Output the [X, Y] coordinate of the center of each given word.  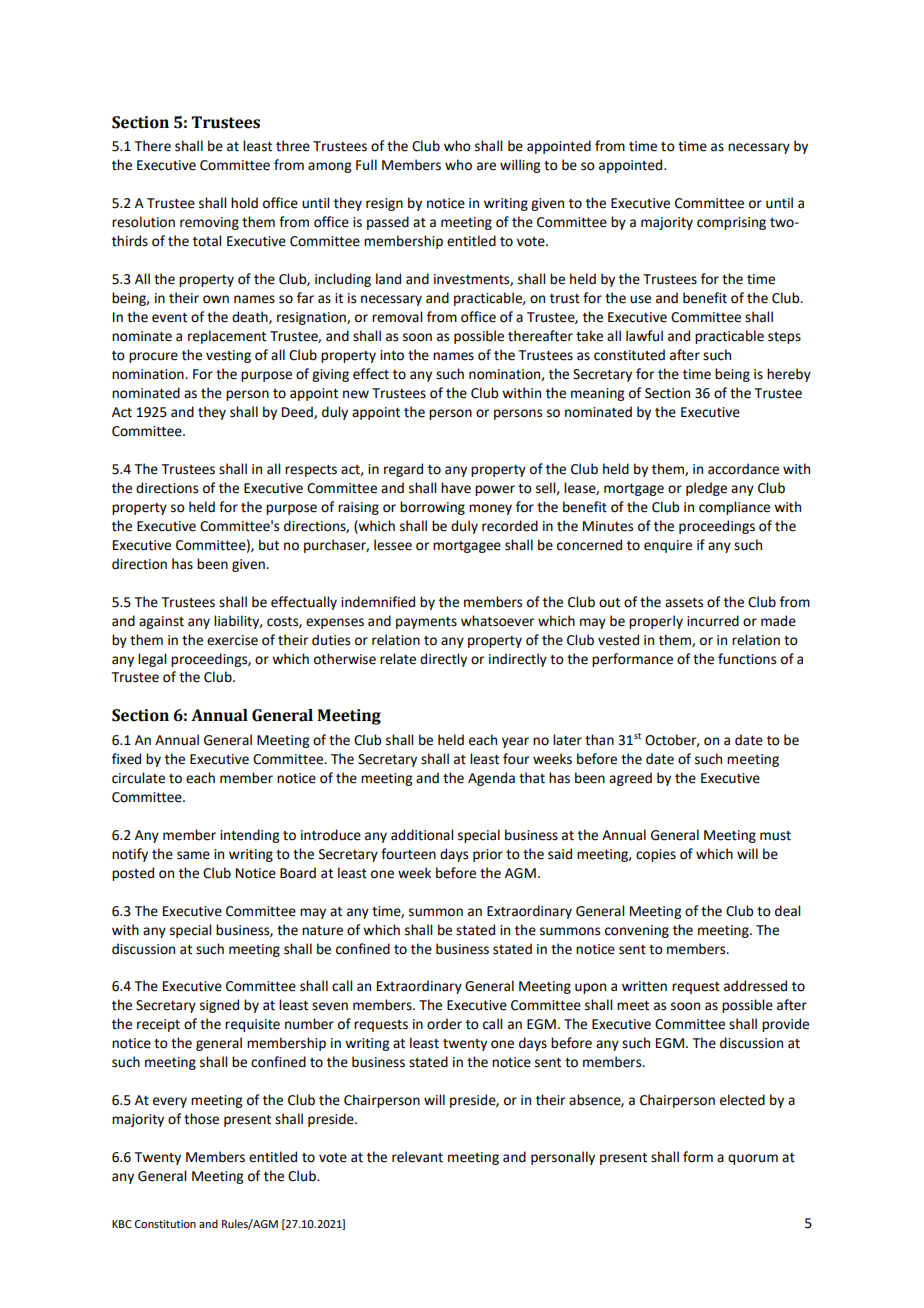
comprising [731, 223]
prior [488, 855]
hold [244, 203]
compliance [734, 508]
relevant [417, 1157]
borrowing [432, 508]
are [486, 166]
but [269, 545]
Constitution [165, 1224]
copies [656, 855]
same [193, 855]
